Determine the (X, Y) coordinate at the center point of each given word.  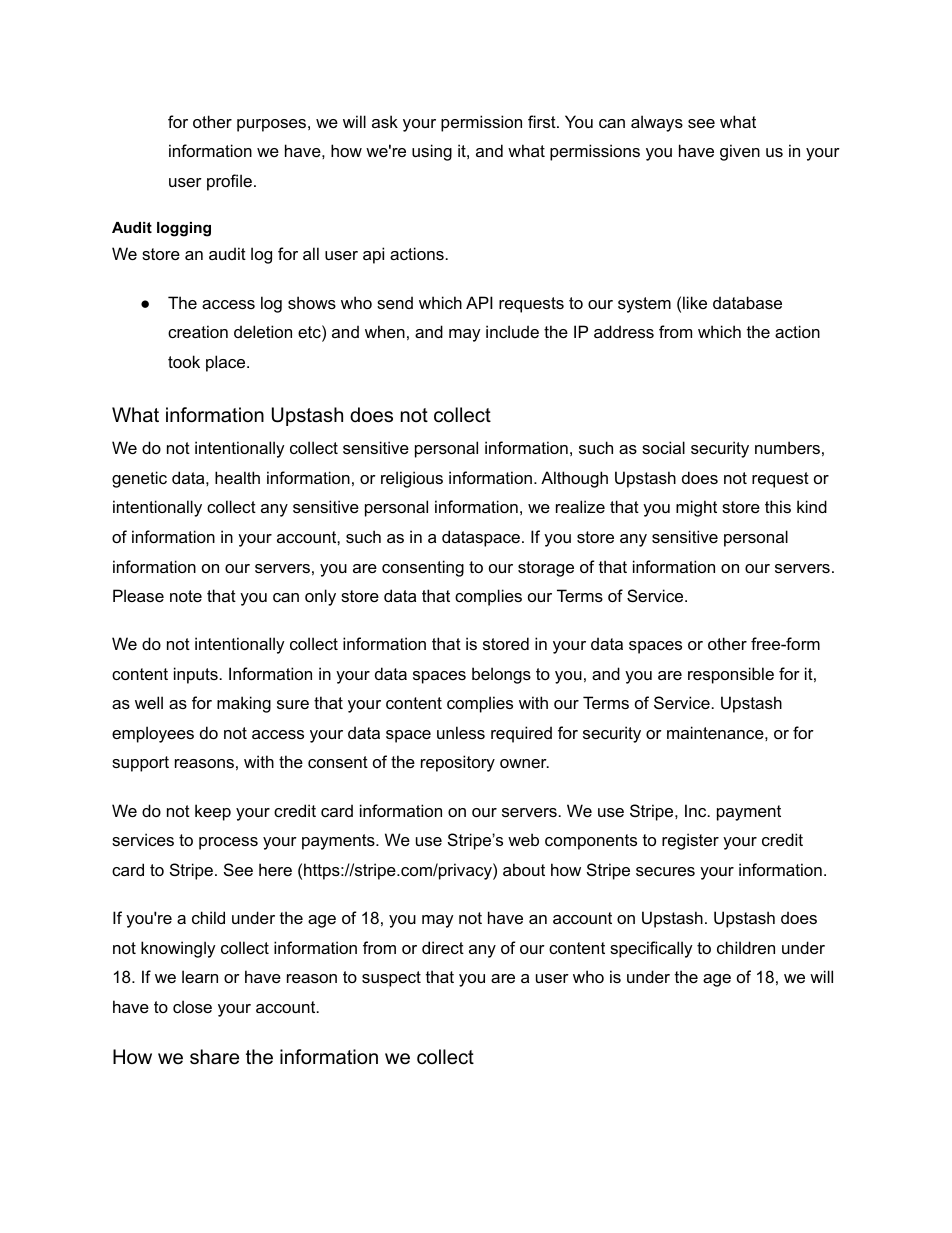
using (432, 152)
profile (229, 182)
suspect (391, 979)
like (695, 302)
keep (213, 812)
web (523, 839)
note (186, 596)
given (740, 152)
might (696, 508)
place (227, 363)
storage (546, 569)
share (214, 1057)
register (690, 841)
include (512, 331)
